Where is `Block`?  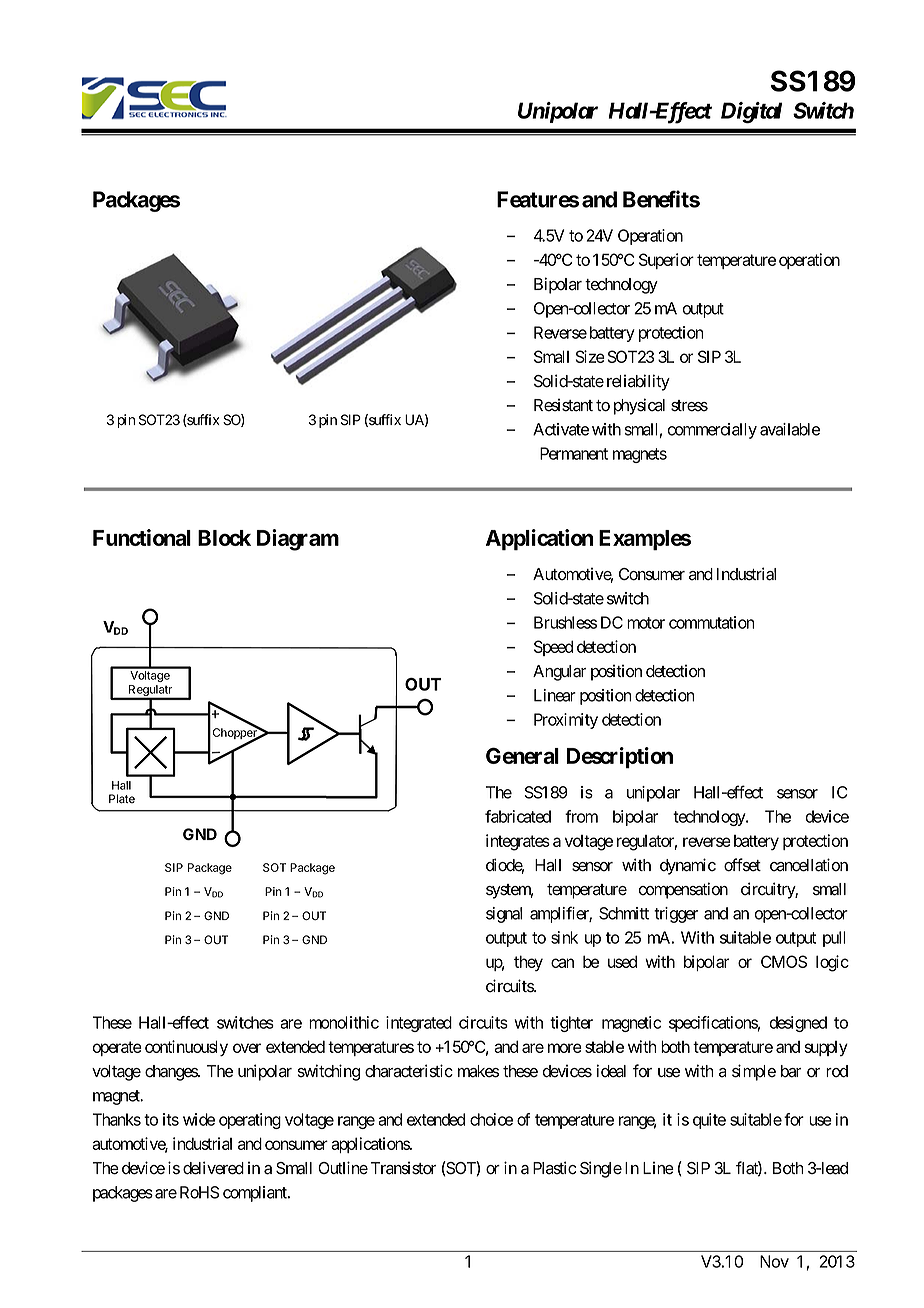 Block is located at coordinates (224, 538).
